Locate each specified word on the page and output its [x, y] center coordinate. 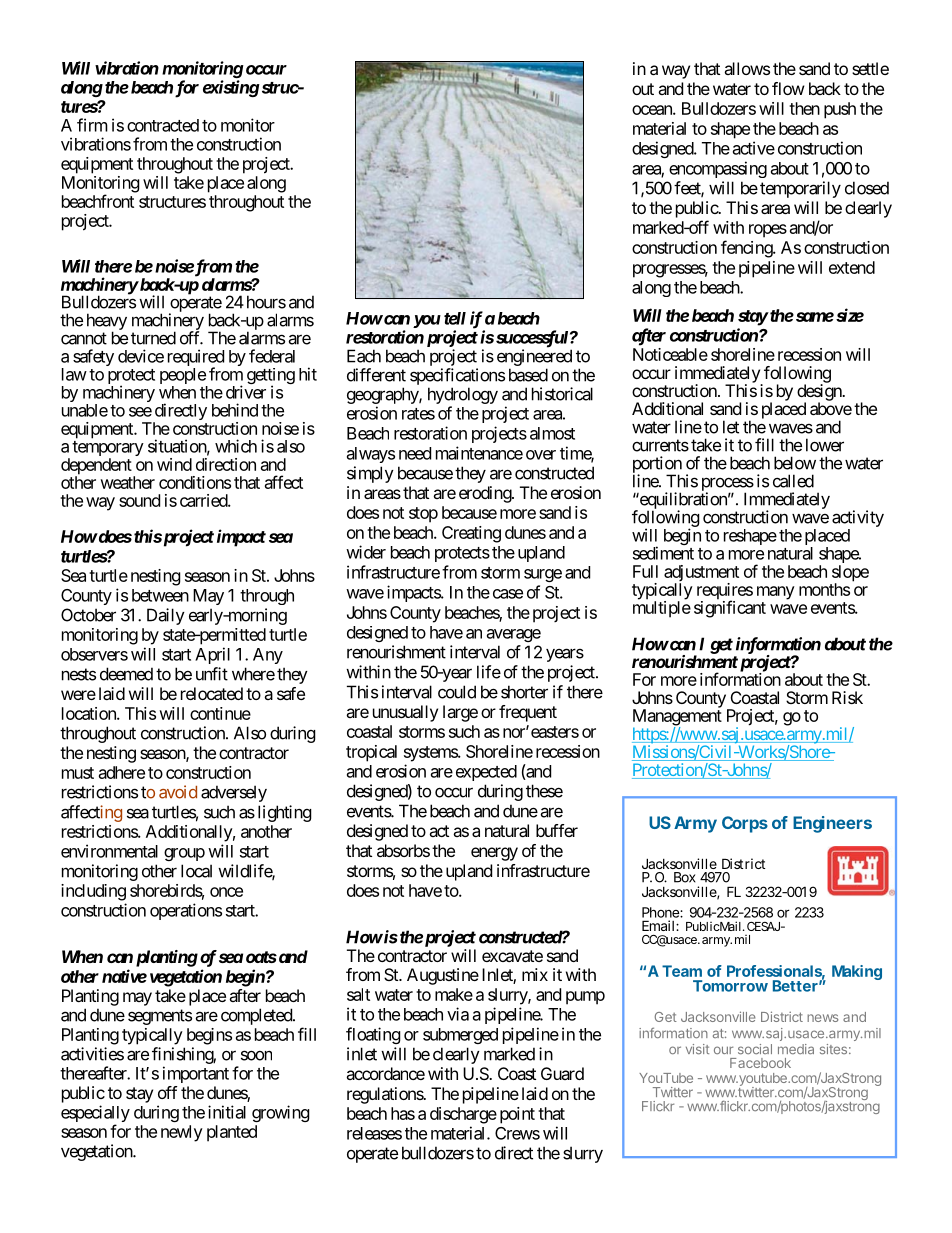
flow [788, 88]
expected [486, 773]
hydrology [463, 397]
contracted [163, 125]
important [196, 1074]
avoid [178, 792]
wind [174, 464]
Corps [745, 824]
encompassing [718, 169]
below [795, 463]
